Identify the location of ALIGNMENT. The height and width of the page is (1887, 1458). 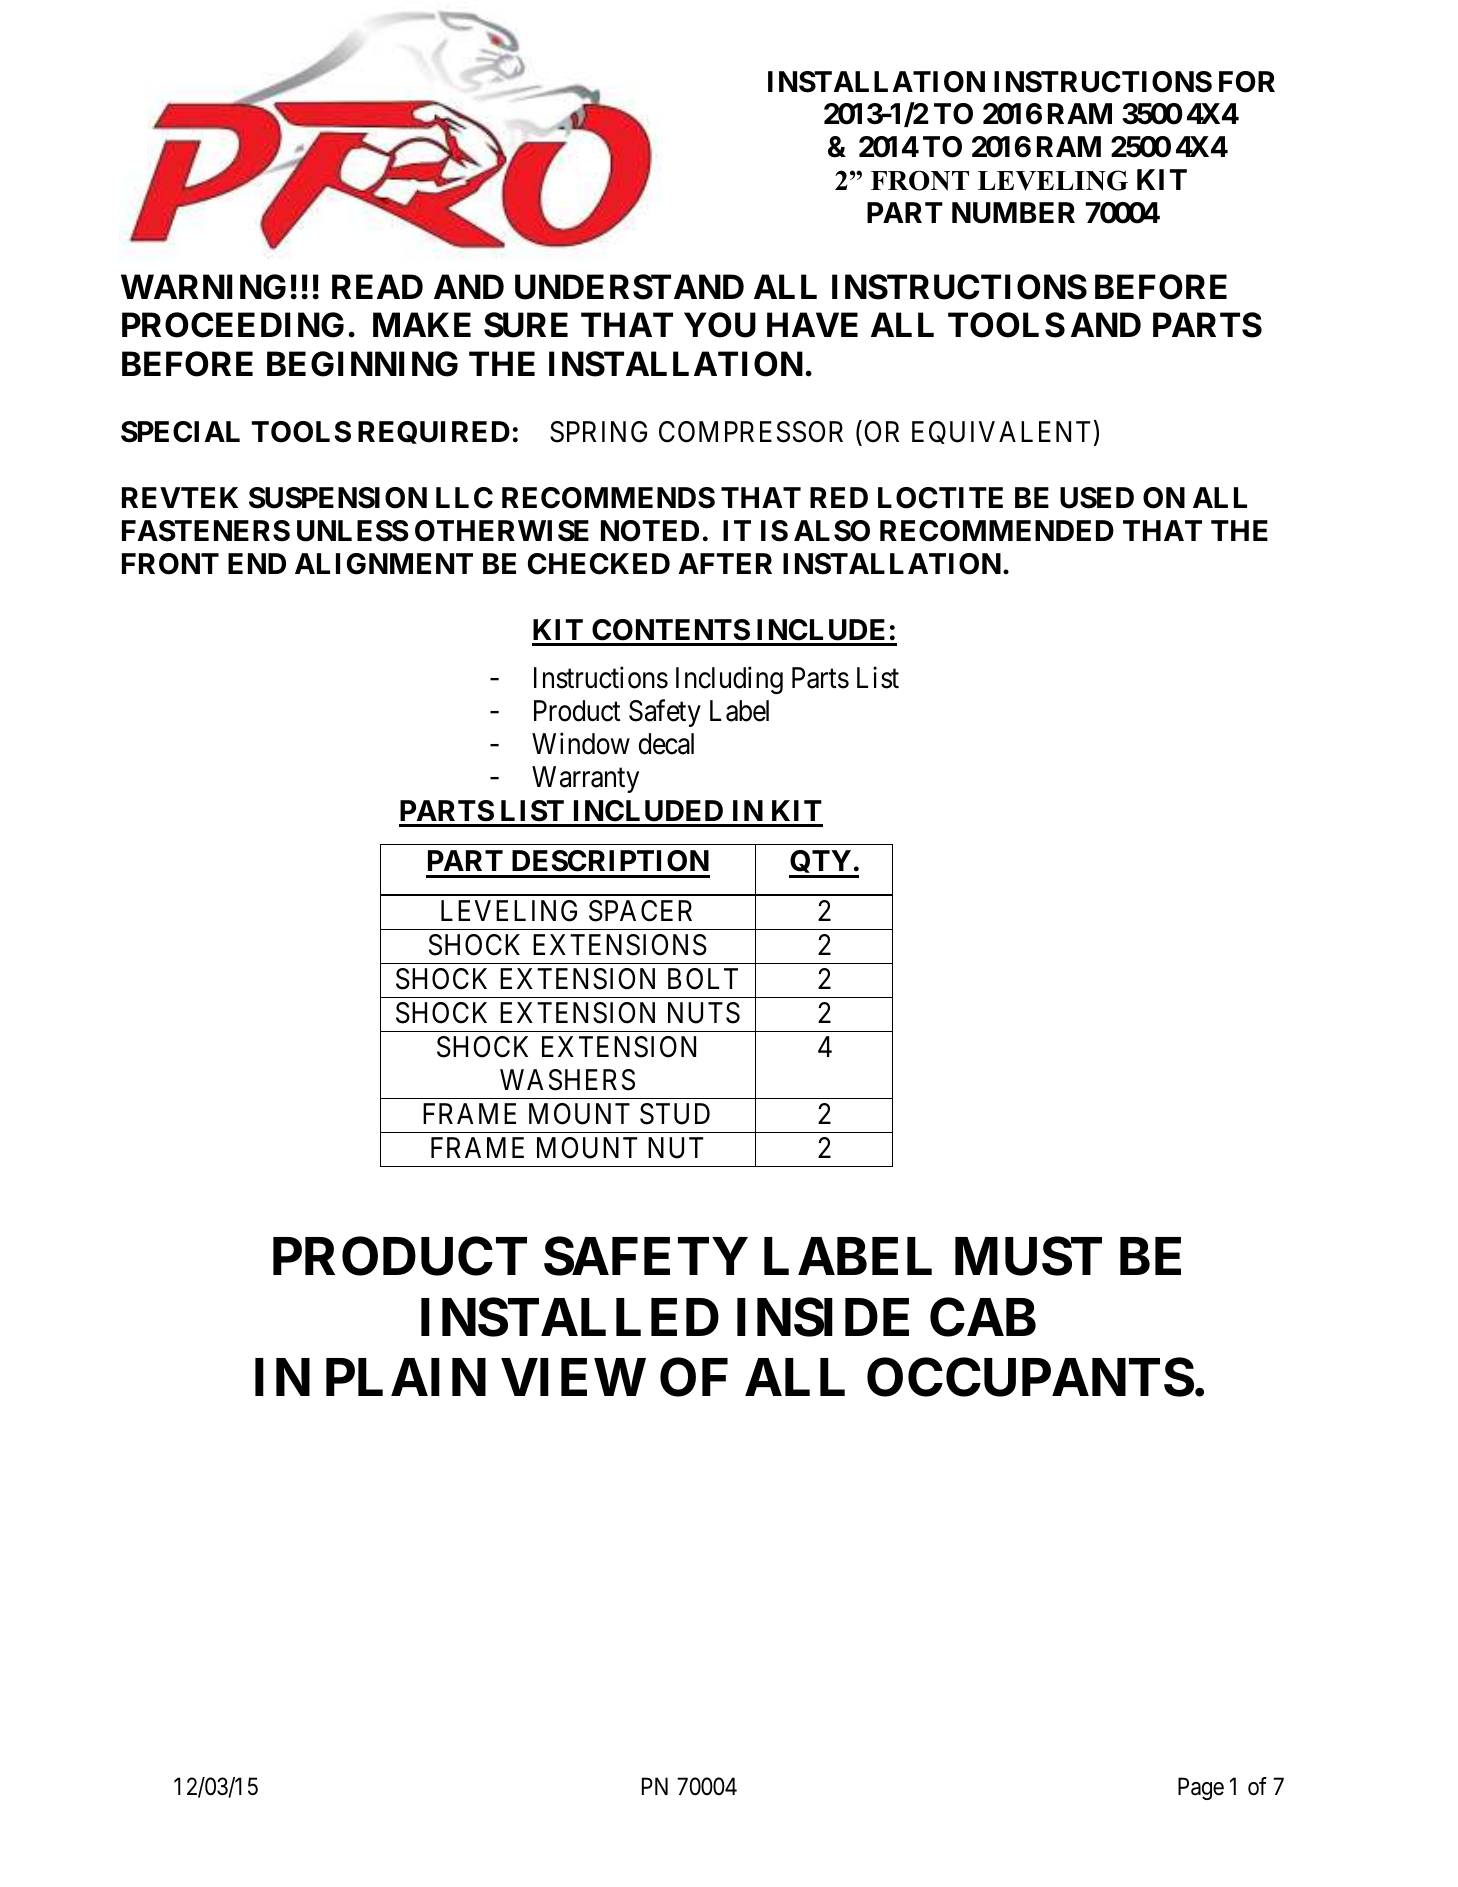
(384, 564).
